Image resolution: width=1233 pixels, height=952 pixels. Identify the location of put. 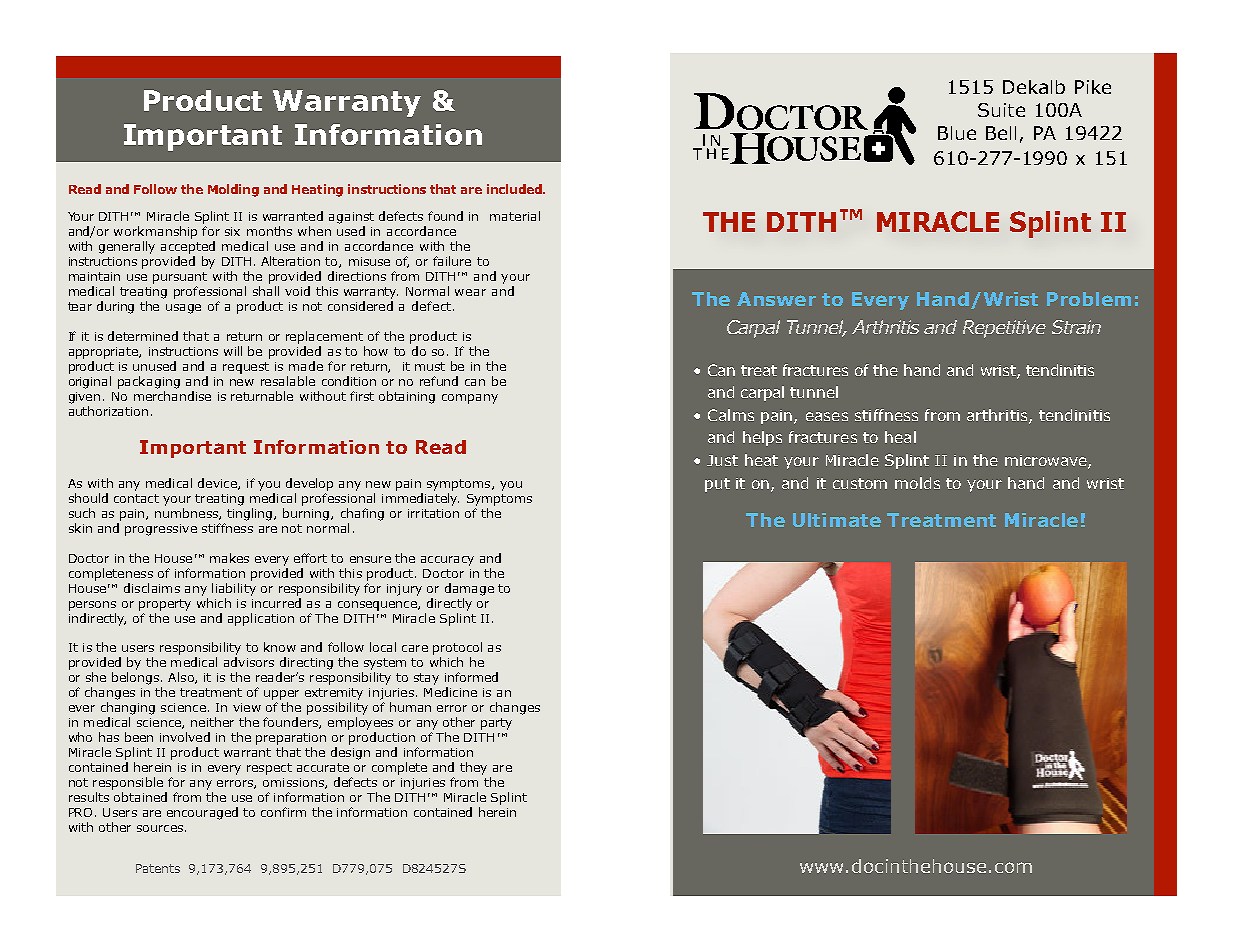
(717, 485).
